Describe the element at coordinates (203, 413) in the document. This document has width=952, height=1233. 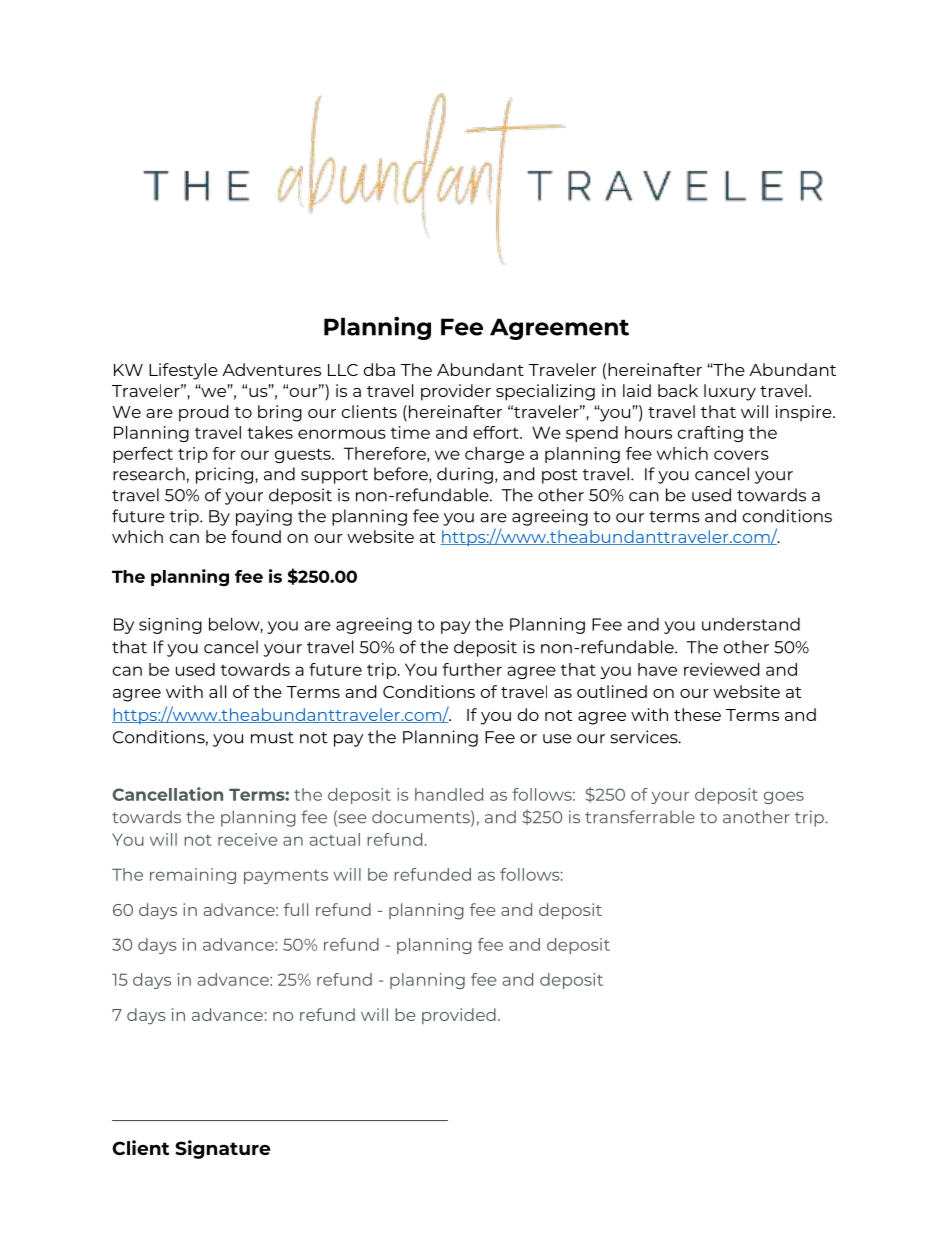
I see `proud` at that location.
